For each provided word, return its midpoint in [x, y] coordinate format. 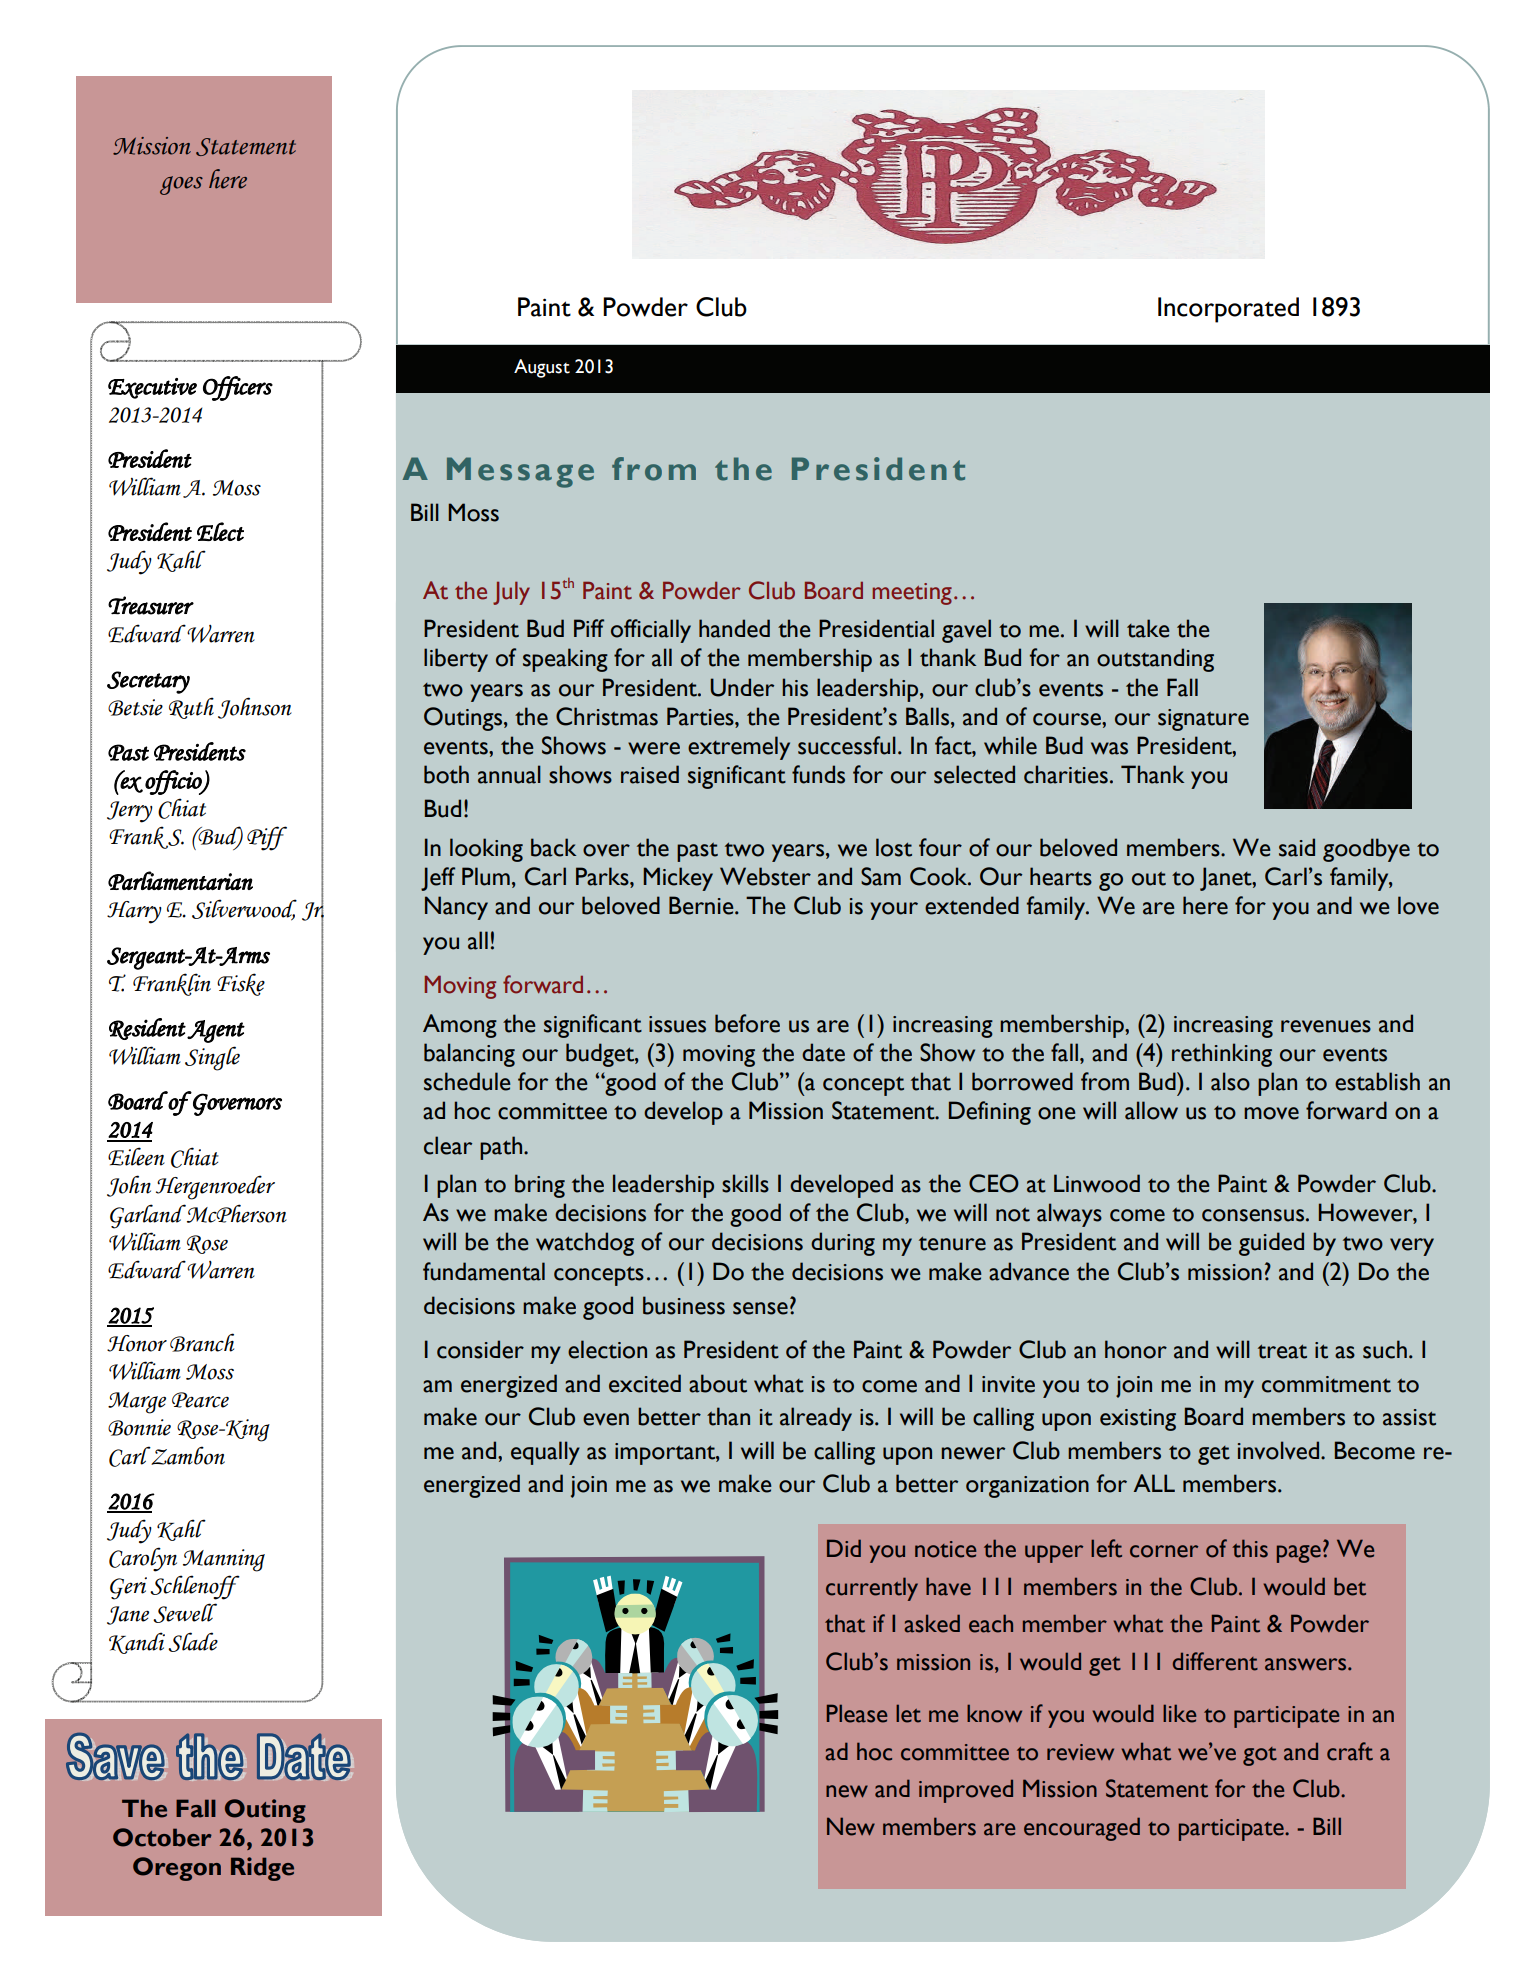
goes [181, 185]
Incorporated [1228, 310]
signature [1203, 720]
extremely [739, 748]
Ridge [262, 1869]
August [542, 368]
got [1260, 1756]
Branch [202, 1342]
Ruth [191, 708]
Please [857, 1713]
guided [1271, 1244]
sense [760, 1308]
